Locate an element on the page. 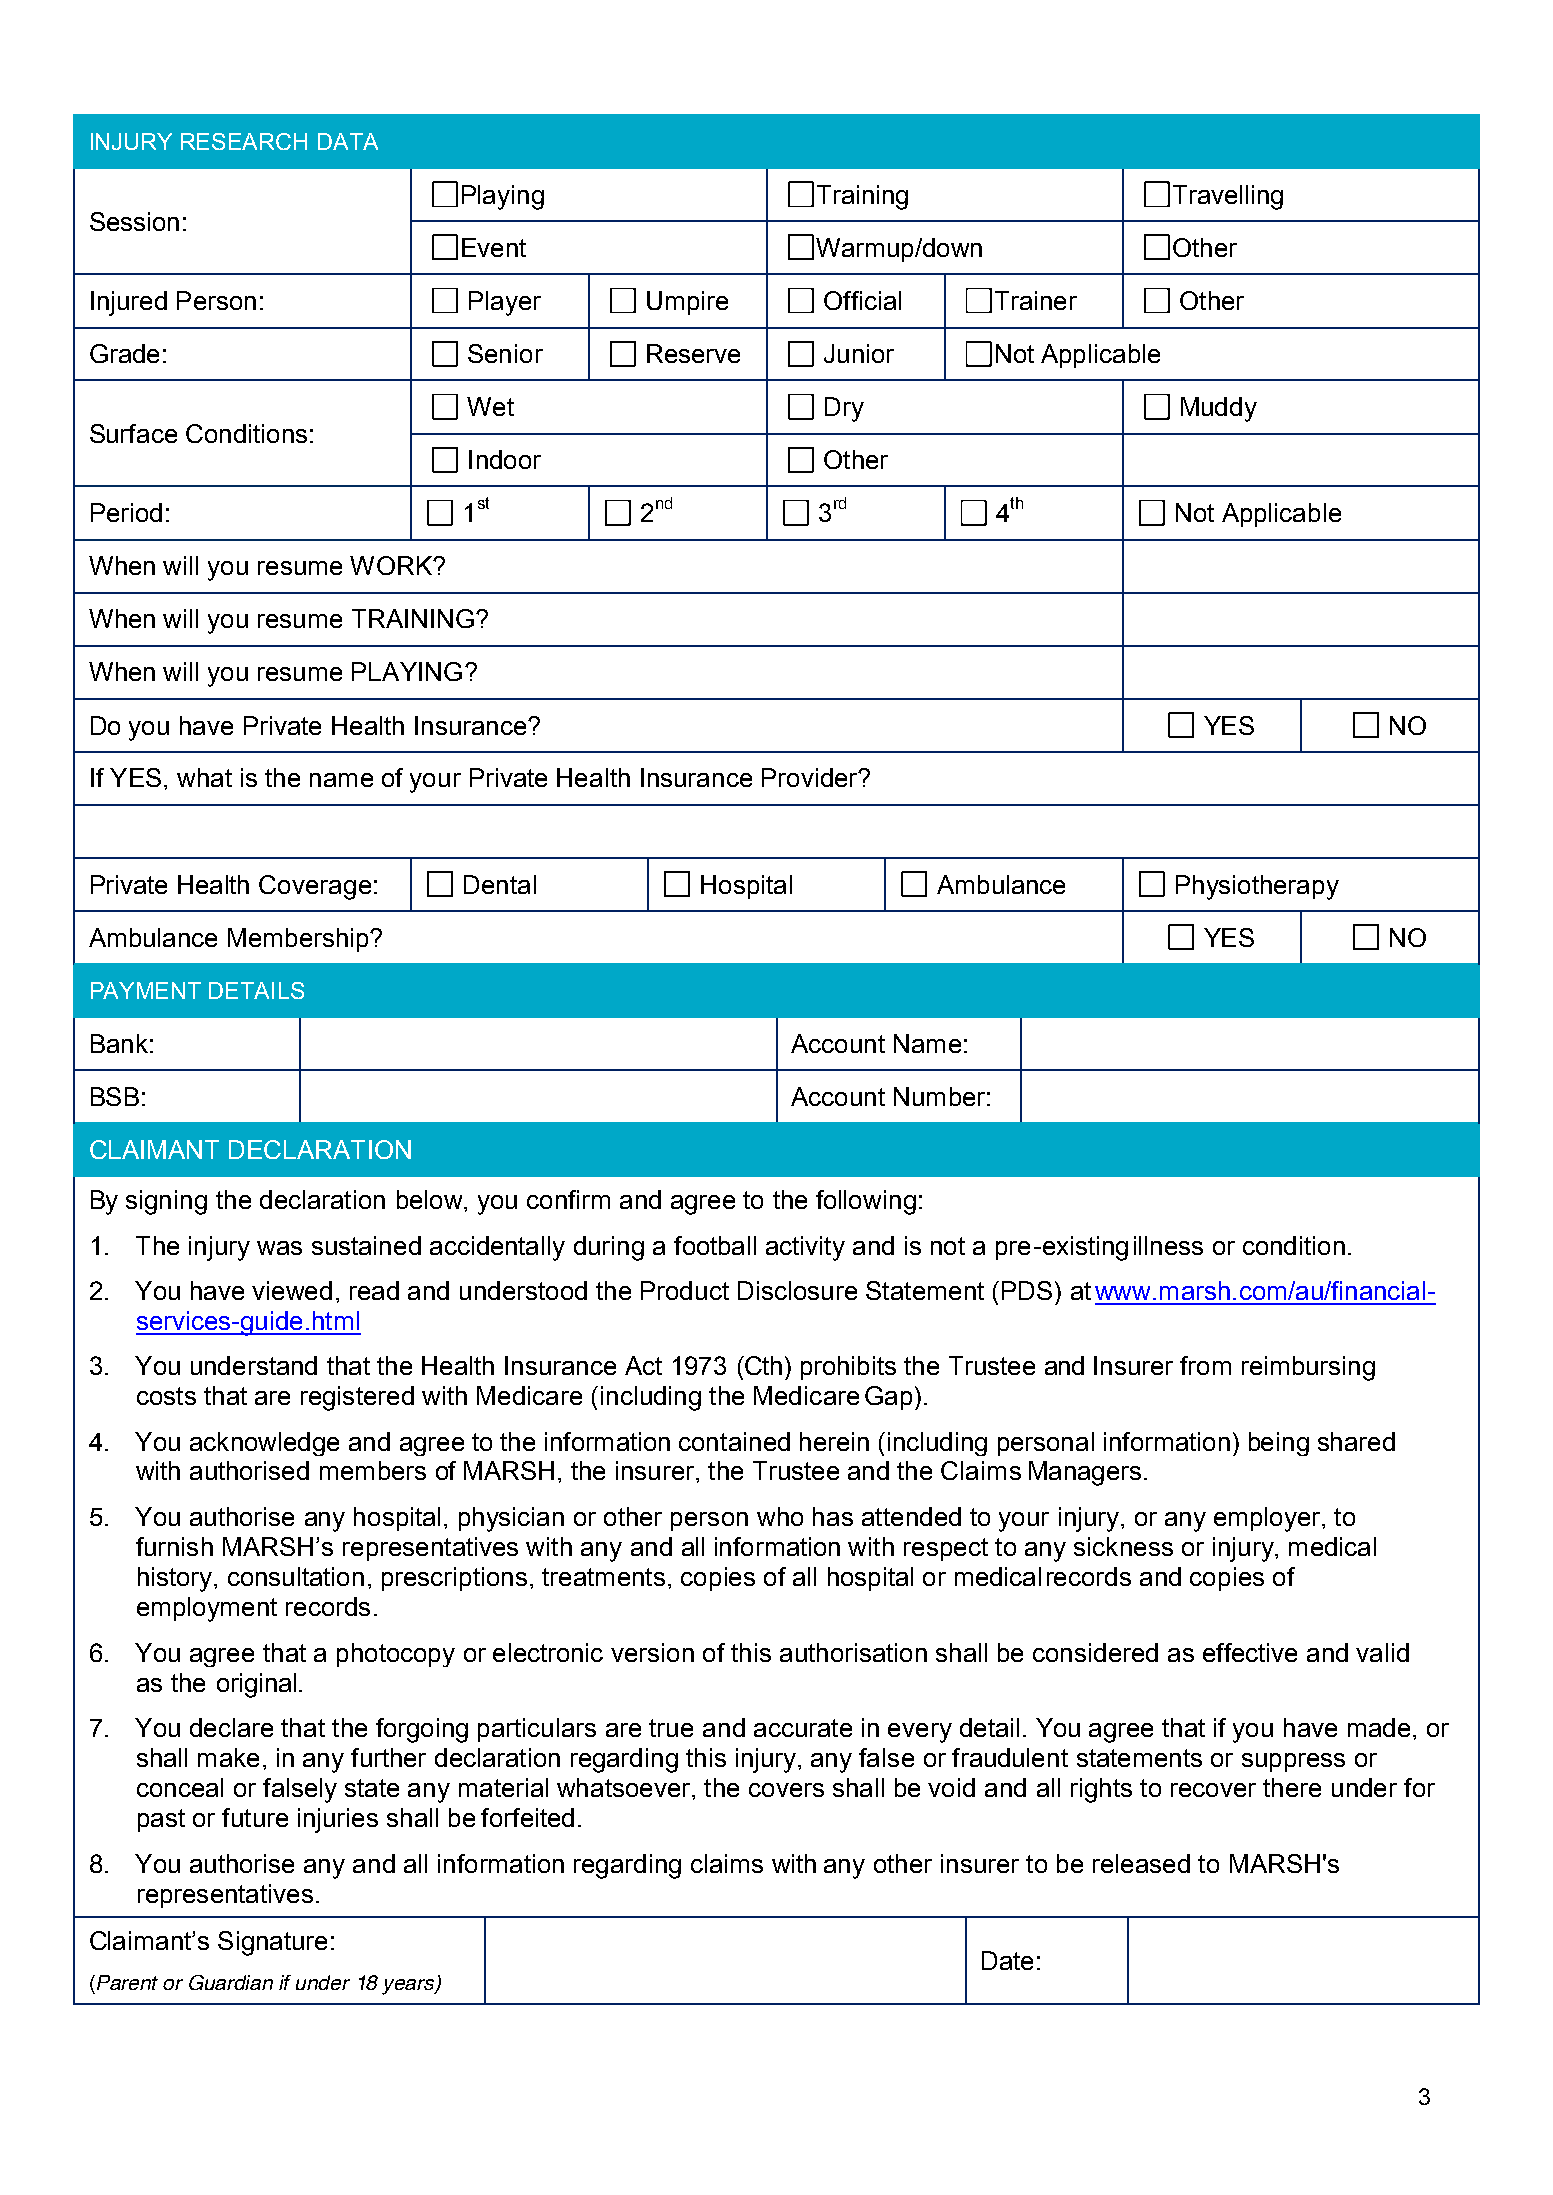  Umpire is located at coordinates (687, 303).
